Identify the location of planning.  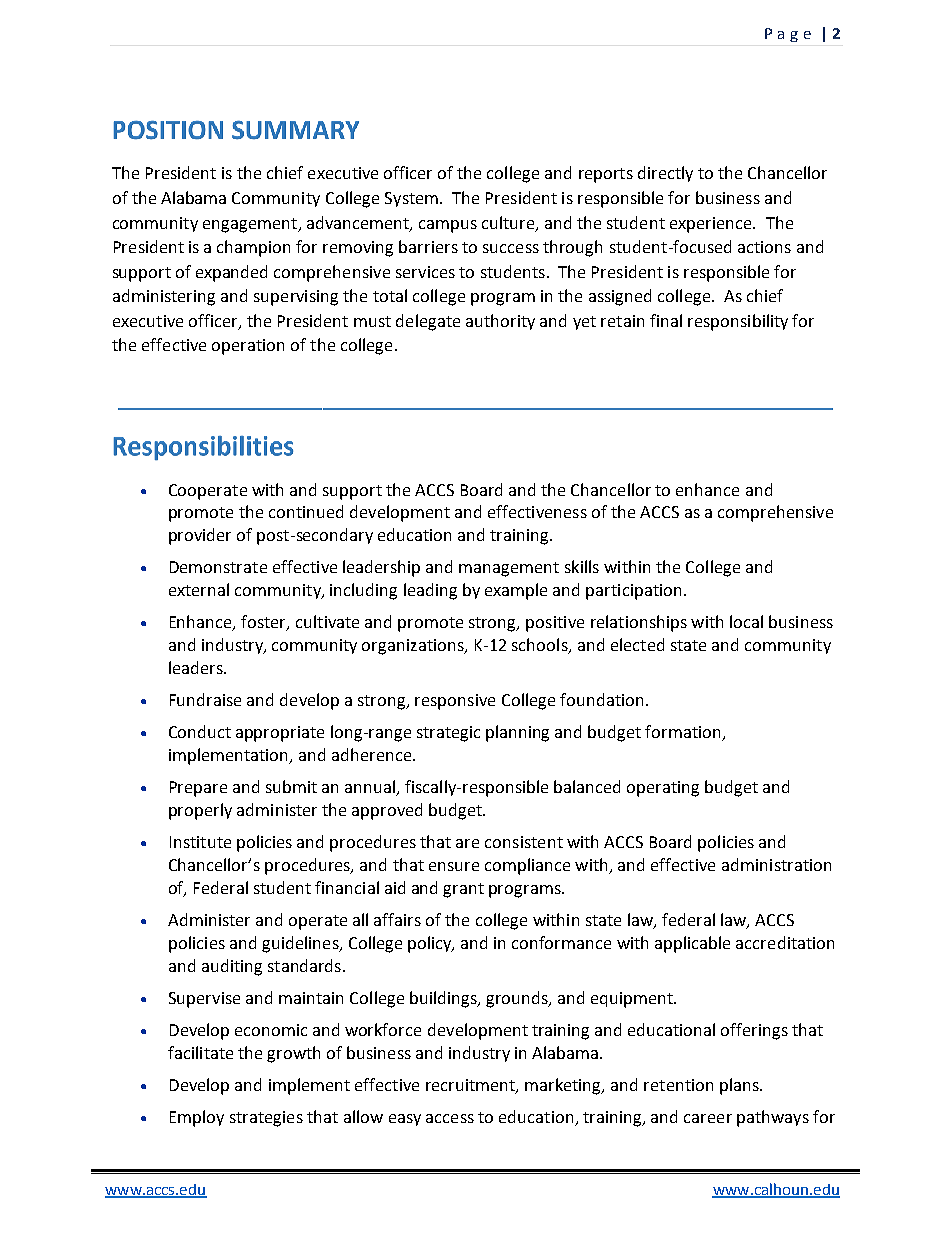
(517, 733).
